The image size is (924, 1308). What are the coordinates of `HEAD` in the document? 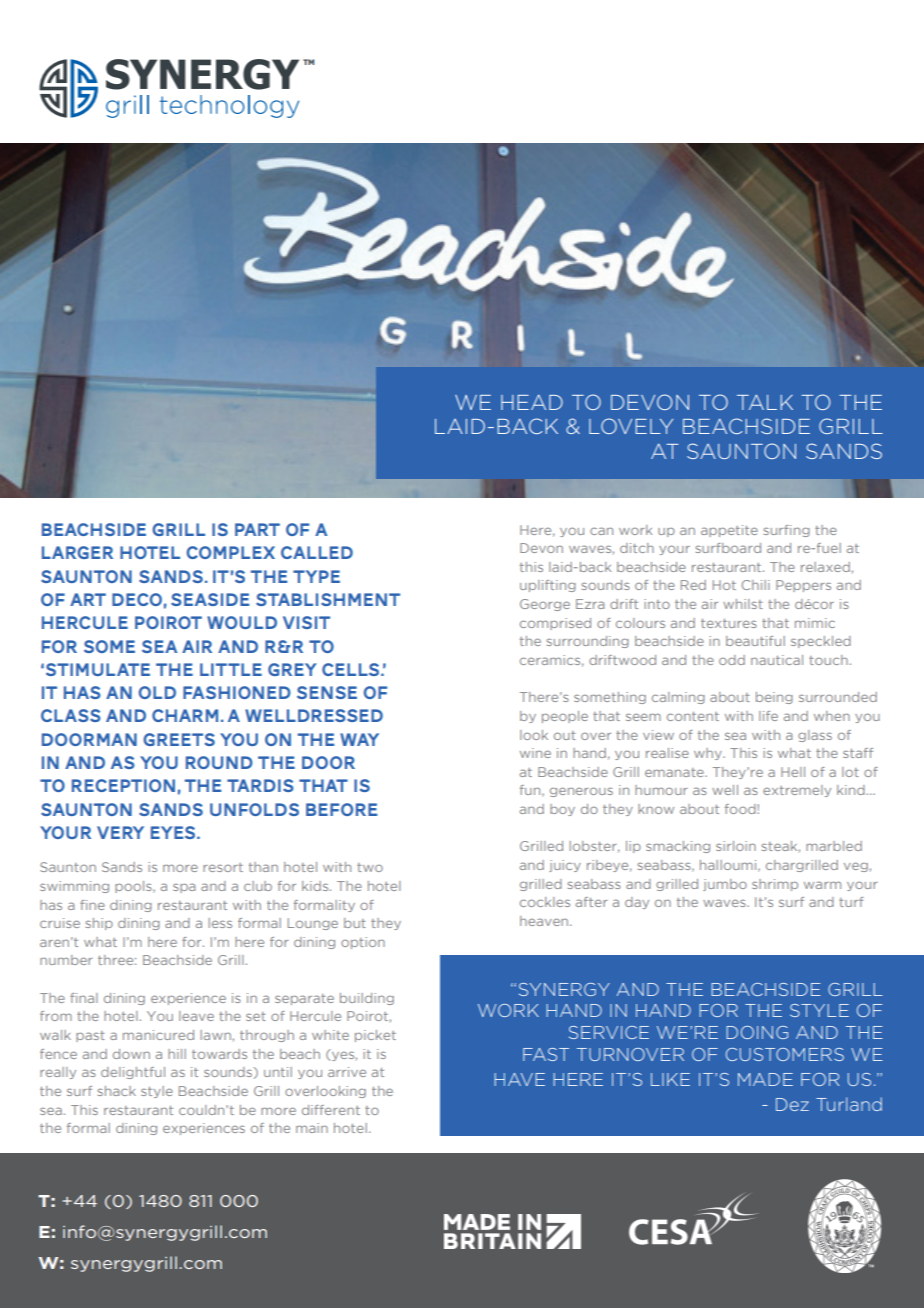 It's located at (532, 402).
